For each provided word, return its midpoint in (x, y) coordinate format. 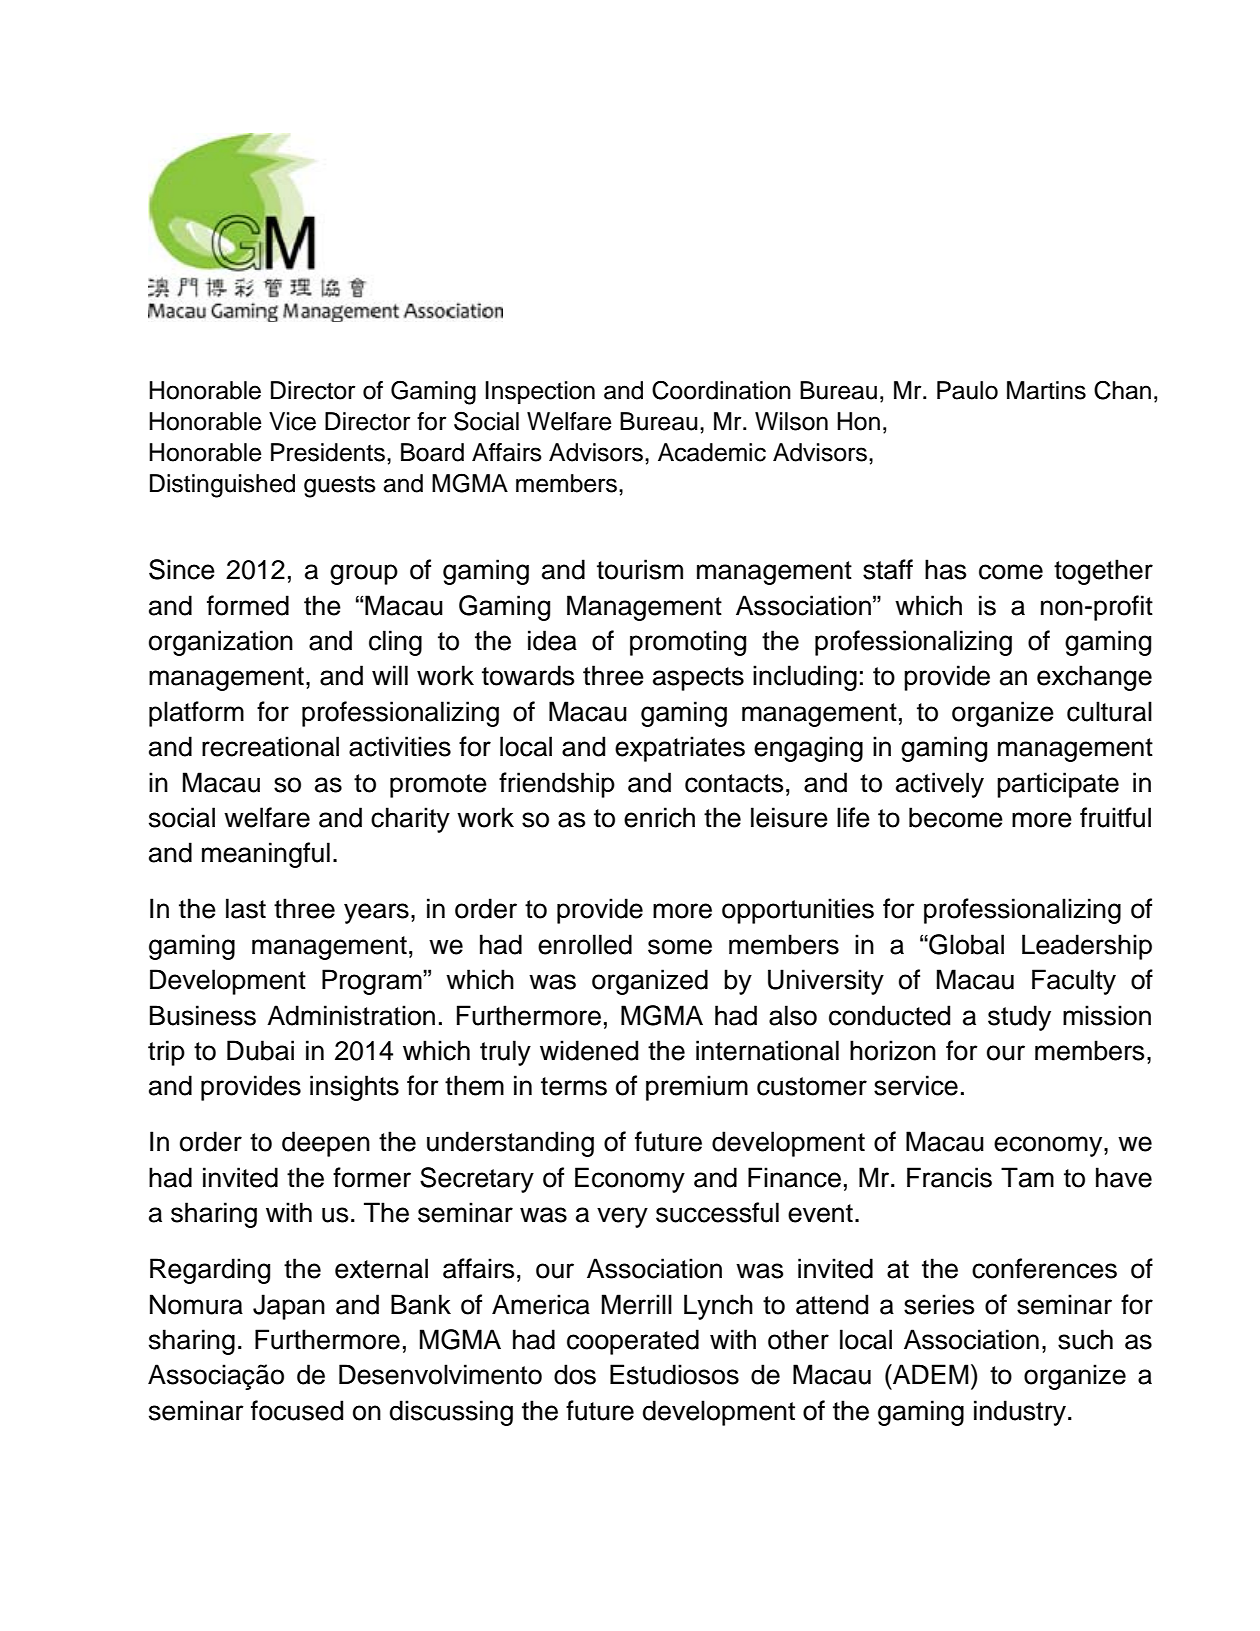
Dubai (260, 1050)
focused (297, 1410)
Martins (1046, 390)
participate (1058, 785)
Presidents (328, 452)
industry (1020, 1413)
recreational (270, 746)
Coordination (721, 390)
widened (589, 1050)
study (1019, 1018)
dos (575, 1374)
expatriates (680, 749)
